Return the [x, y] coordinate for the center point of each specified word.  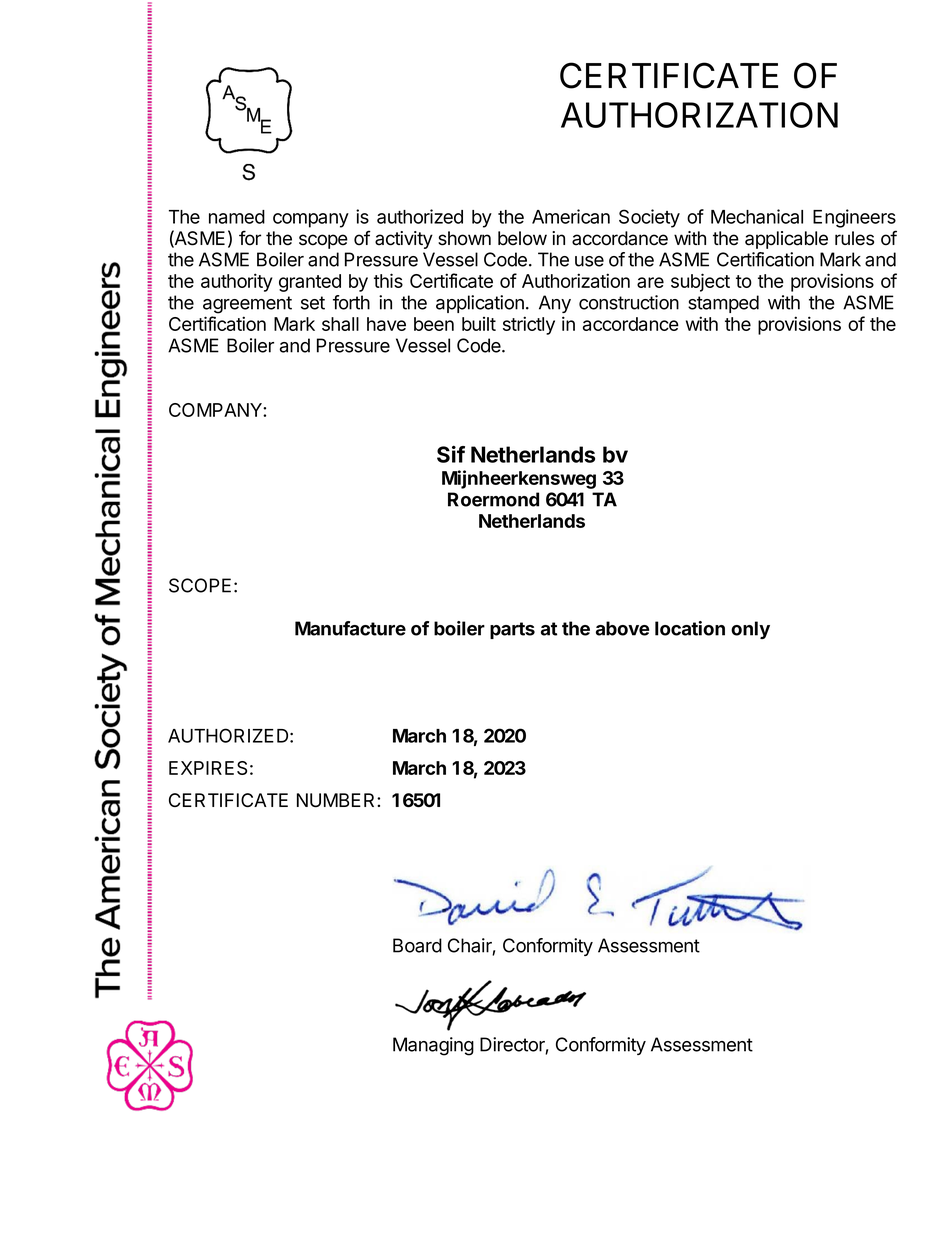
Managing [433, 1046]
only [750, 630]
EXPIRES [208, 768]
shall [340, 324]
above [622, 628]
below [522, 238]
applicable [786, 240]
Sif [451, 454]
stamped [723, 304]
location [690, 628]
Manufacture [350, 628]
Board [417, 945]
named [237, 217]
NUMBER [337, 800]
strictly [529, 325]
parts [512, 630]
